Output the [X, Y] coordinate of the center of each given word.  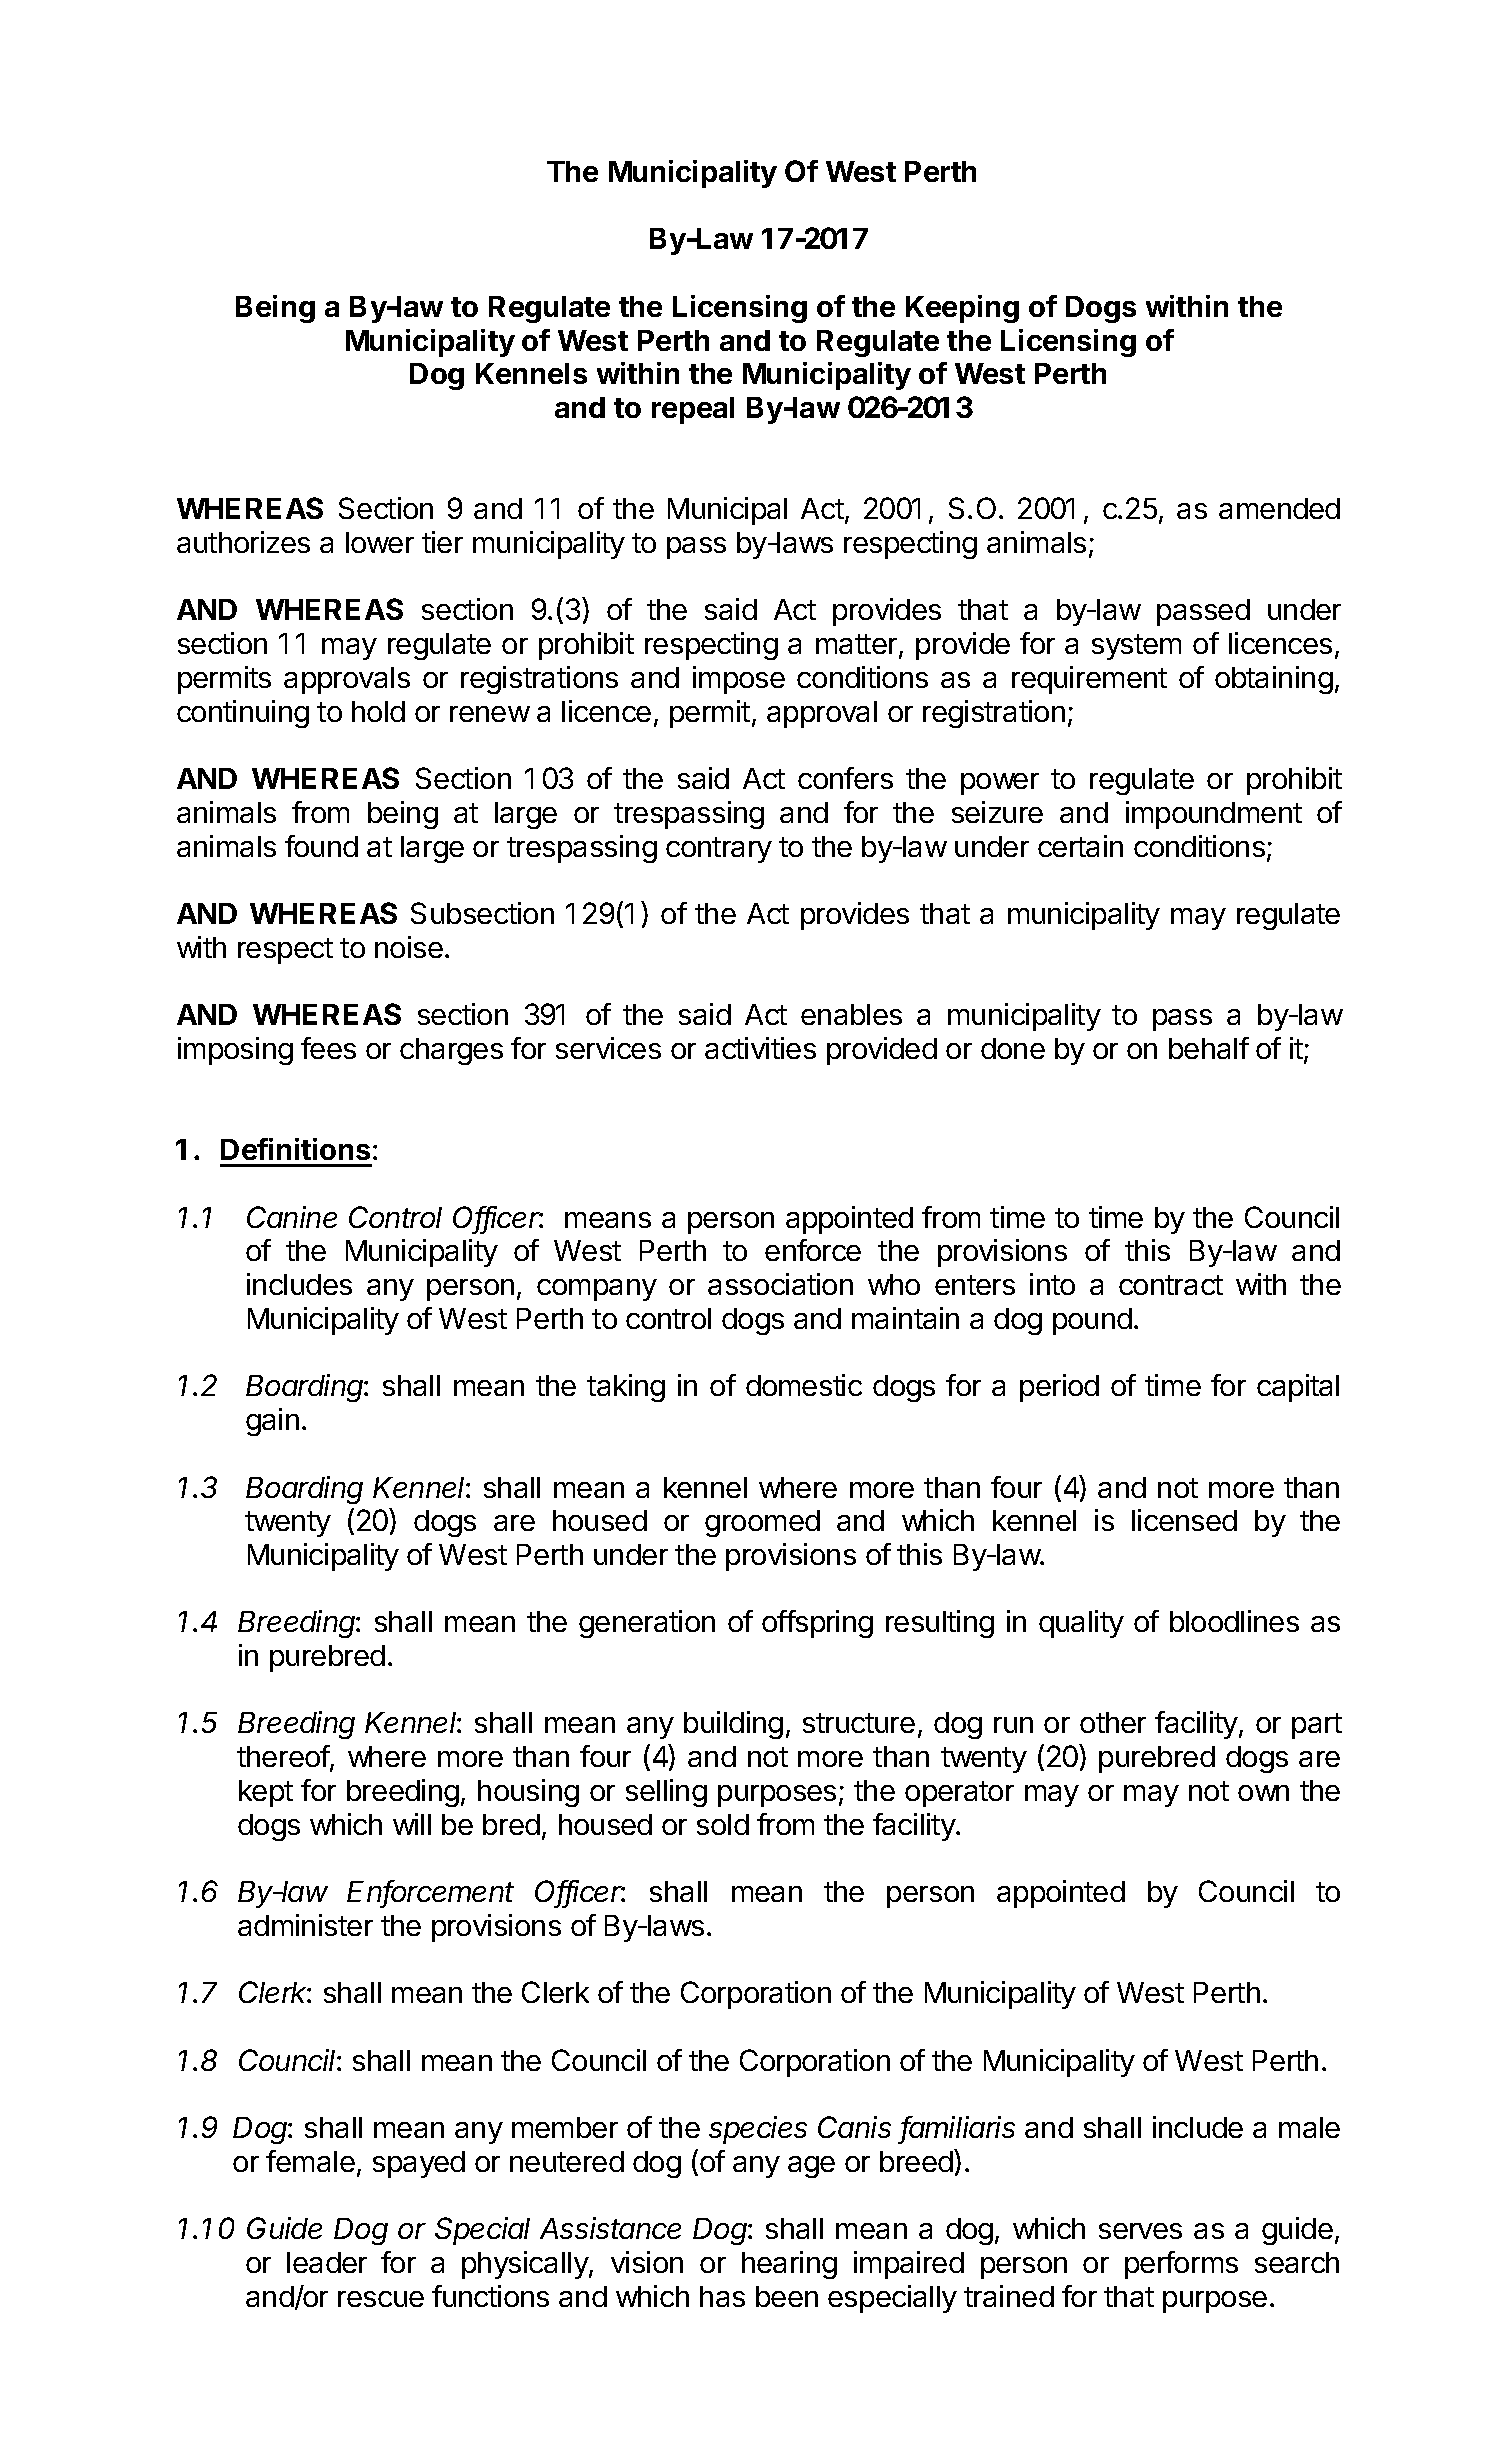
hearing [789, 2265]
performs [1181, 2265]
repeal [693, 410]
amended [1279, 508]
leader [327, 2262]
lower [380, 542]
